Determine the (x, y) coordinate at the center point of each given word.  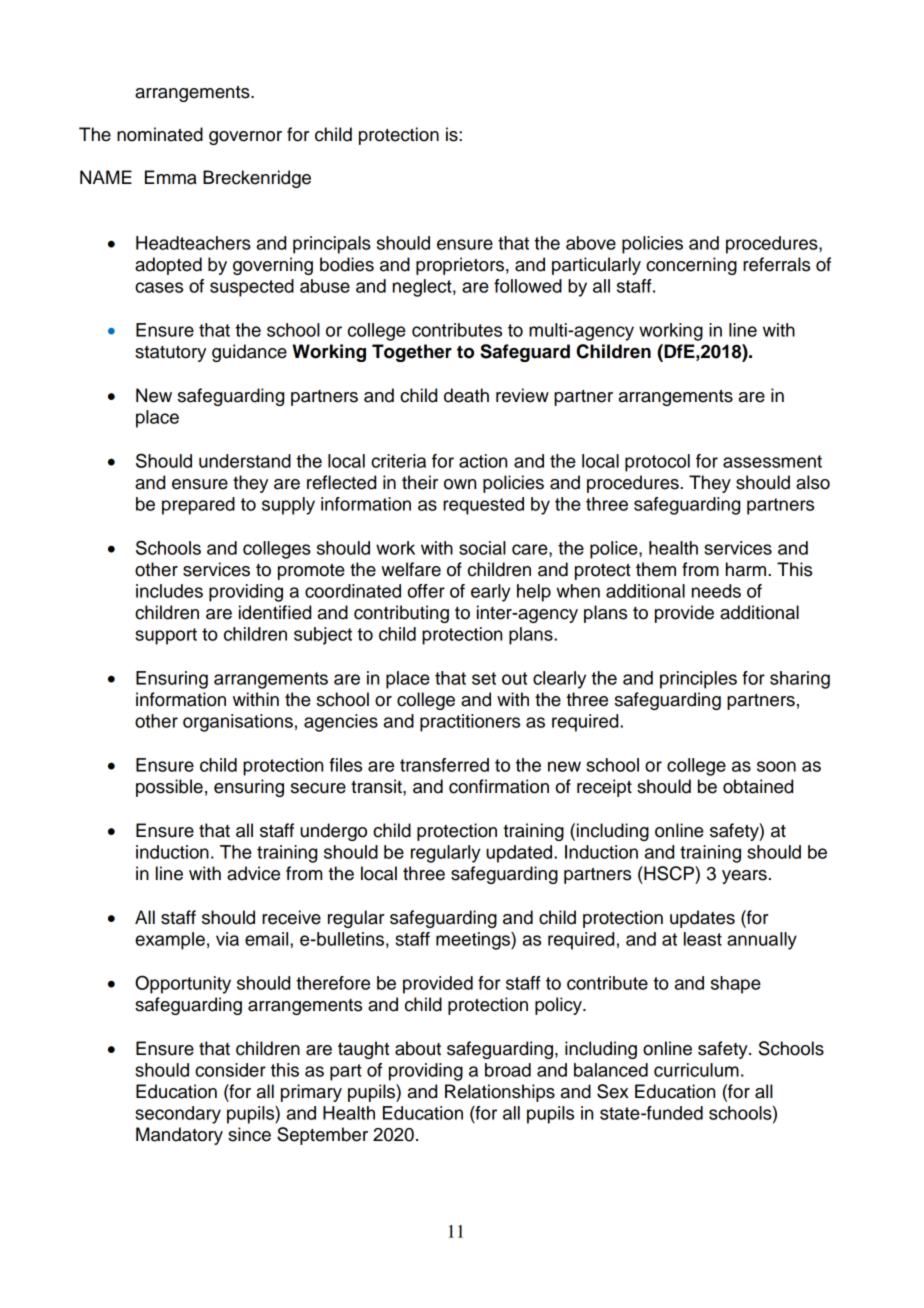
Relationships (500, 1093)
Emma (171, 177)
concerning (691, 266)
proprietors (460, 266)
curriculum (696, 1070)
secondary (178, 1115)
